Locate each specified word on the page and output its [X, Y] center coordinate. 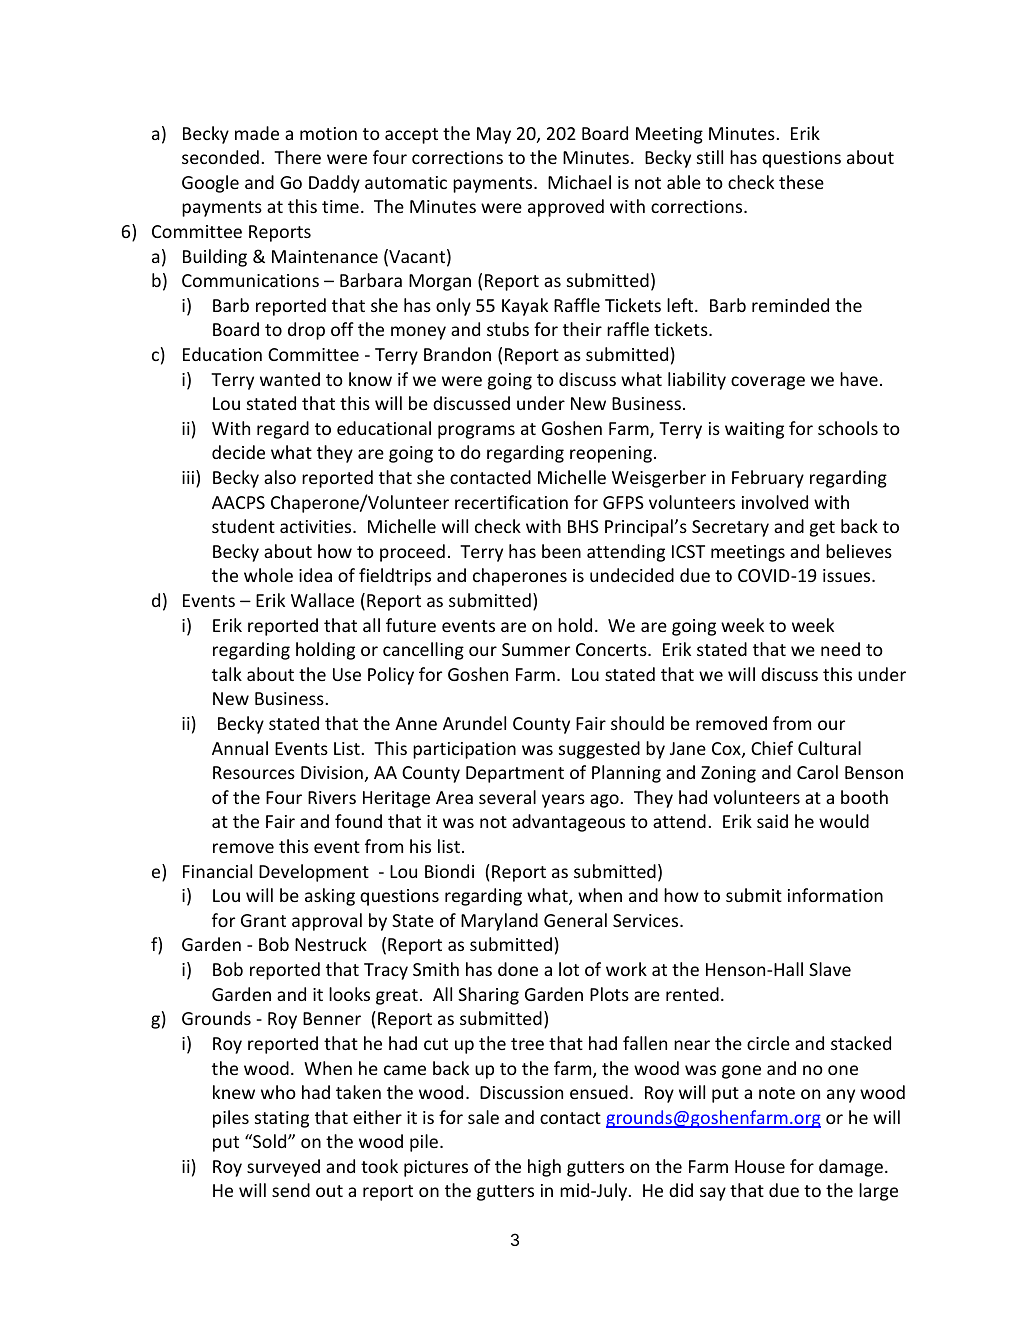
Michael [579, 182]
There [297, 157]
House [760, 1166]
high [544, 1168]
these [801, 182]
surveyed [283, 1168]
